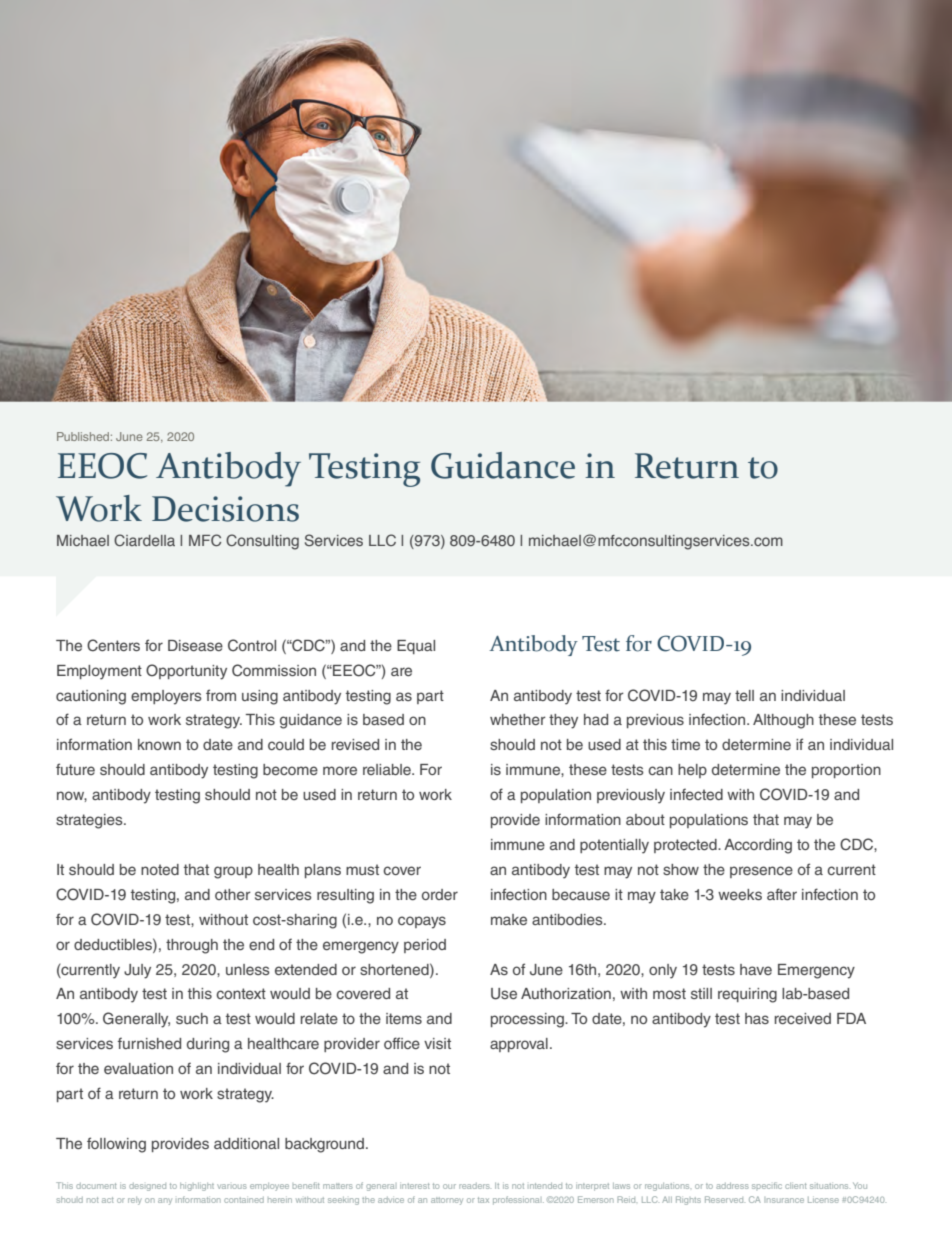 The image size is (952, 1233). What do you see at coordinates (192, 1018) in the screenshot?
I see `such` at bounding box center [192, 1018].
